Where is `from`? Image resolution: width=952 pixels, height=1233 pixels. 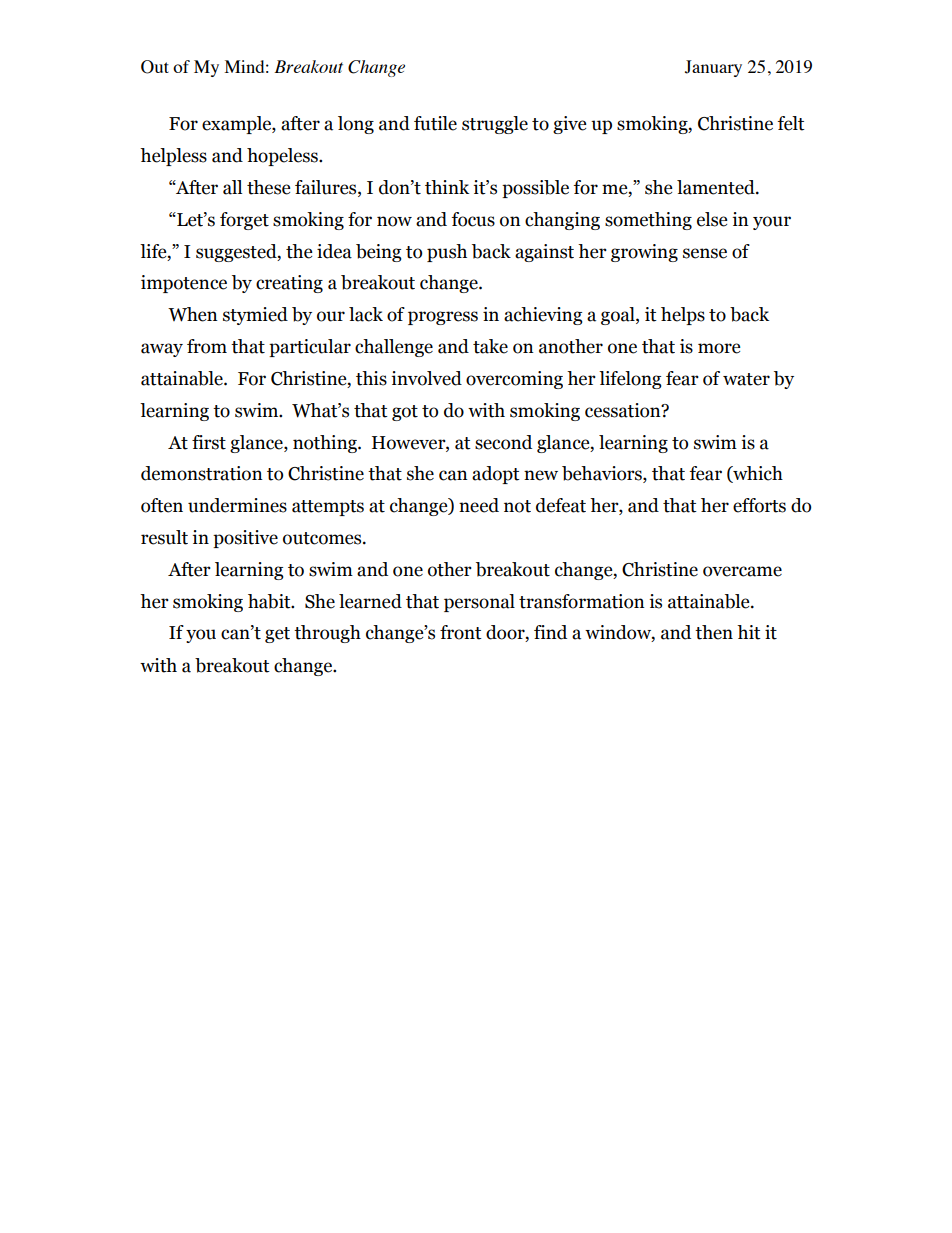
from is located at coordinates (207, 346).
